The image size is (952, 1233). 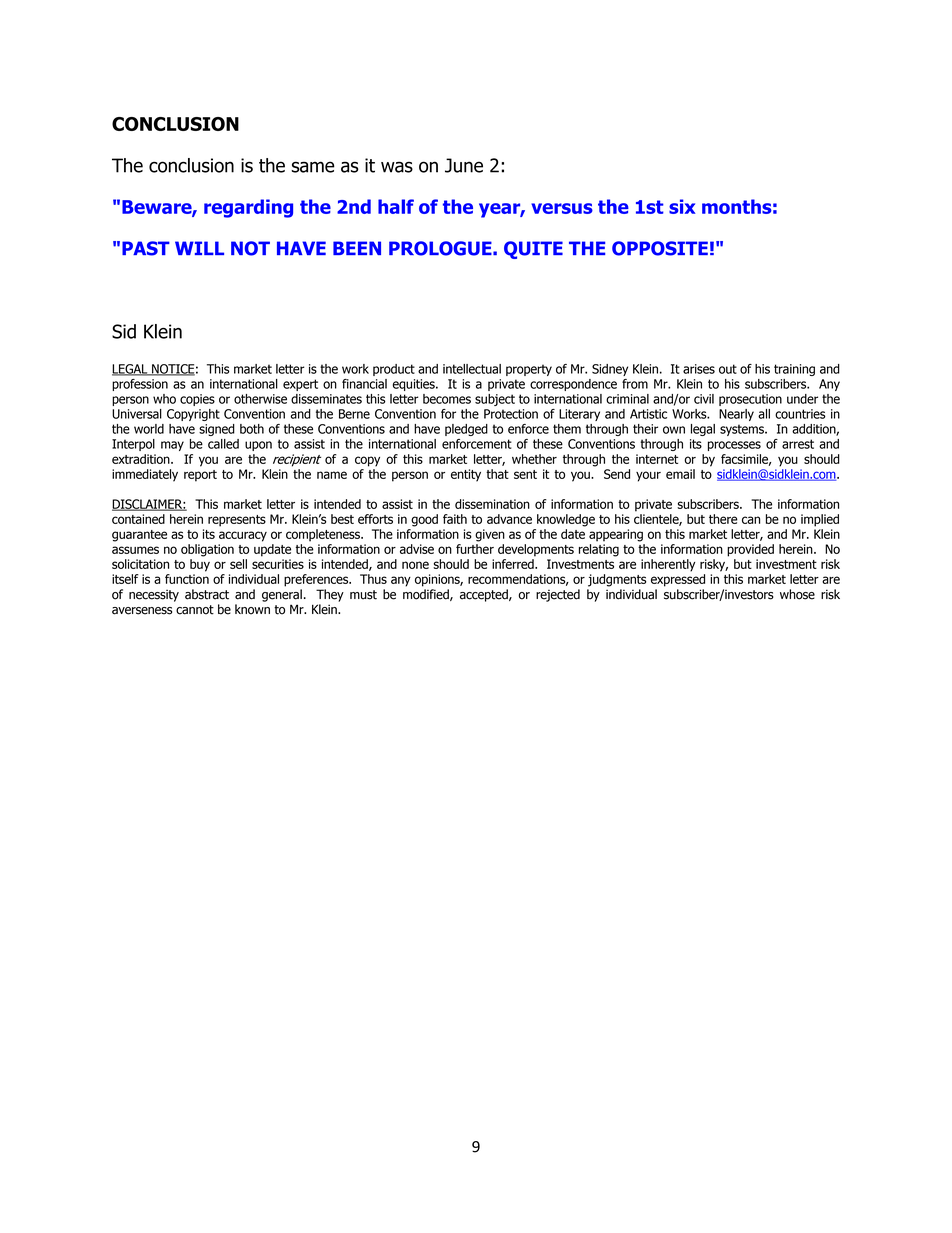 I want to click on called, so click(x=223, y=444).
